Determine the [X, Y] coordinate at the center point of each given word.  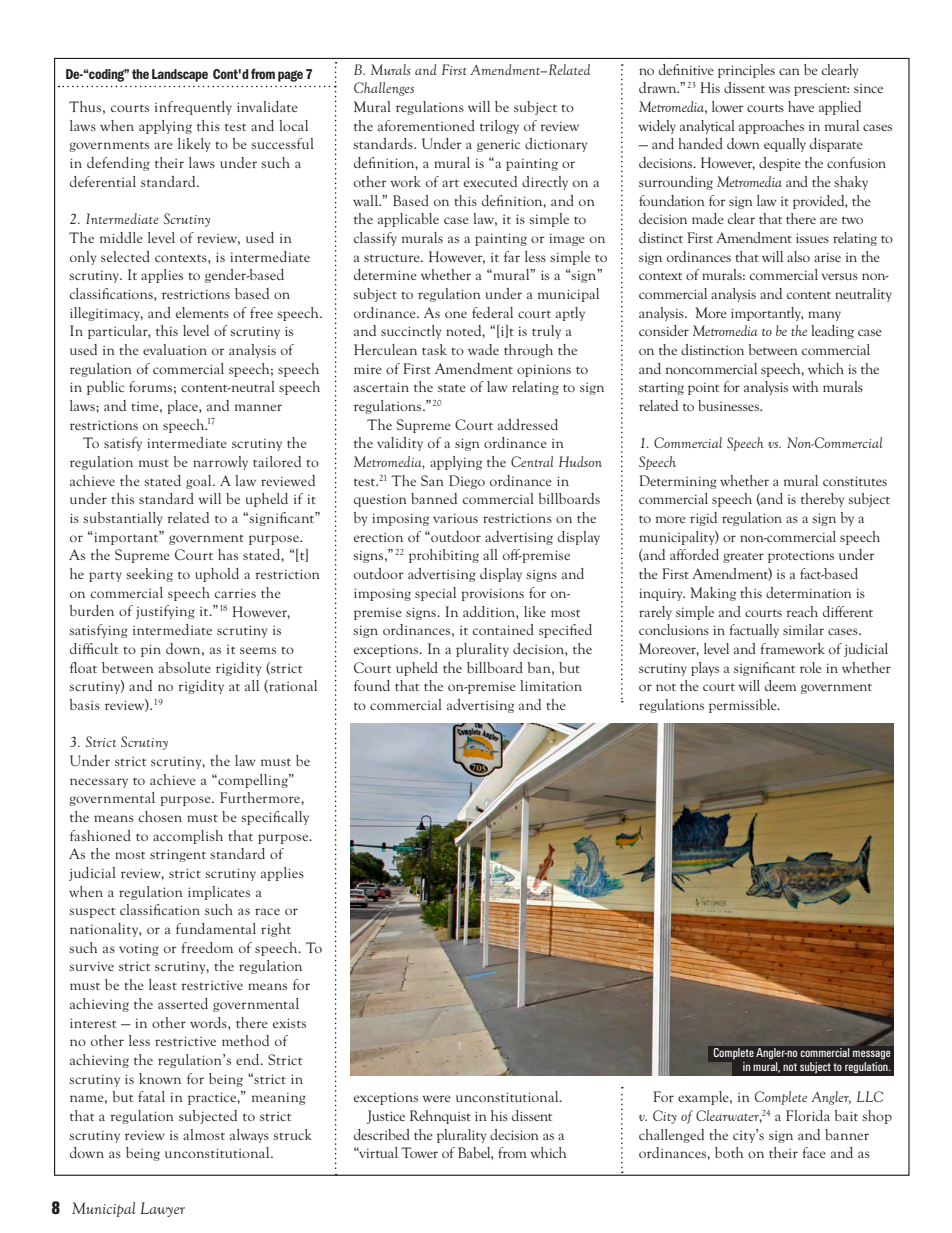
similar [803, 629]
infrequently [193, 108]
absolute [185, 667]
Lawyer [163, 1209]
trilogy [499, 127]
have [801, 106]
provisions [492, 594]
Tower [419, 1152]
